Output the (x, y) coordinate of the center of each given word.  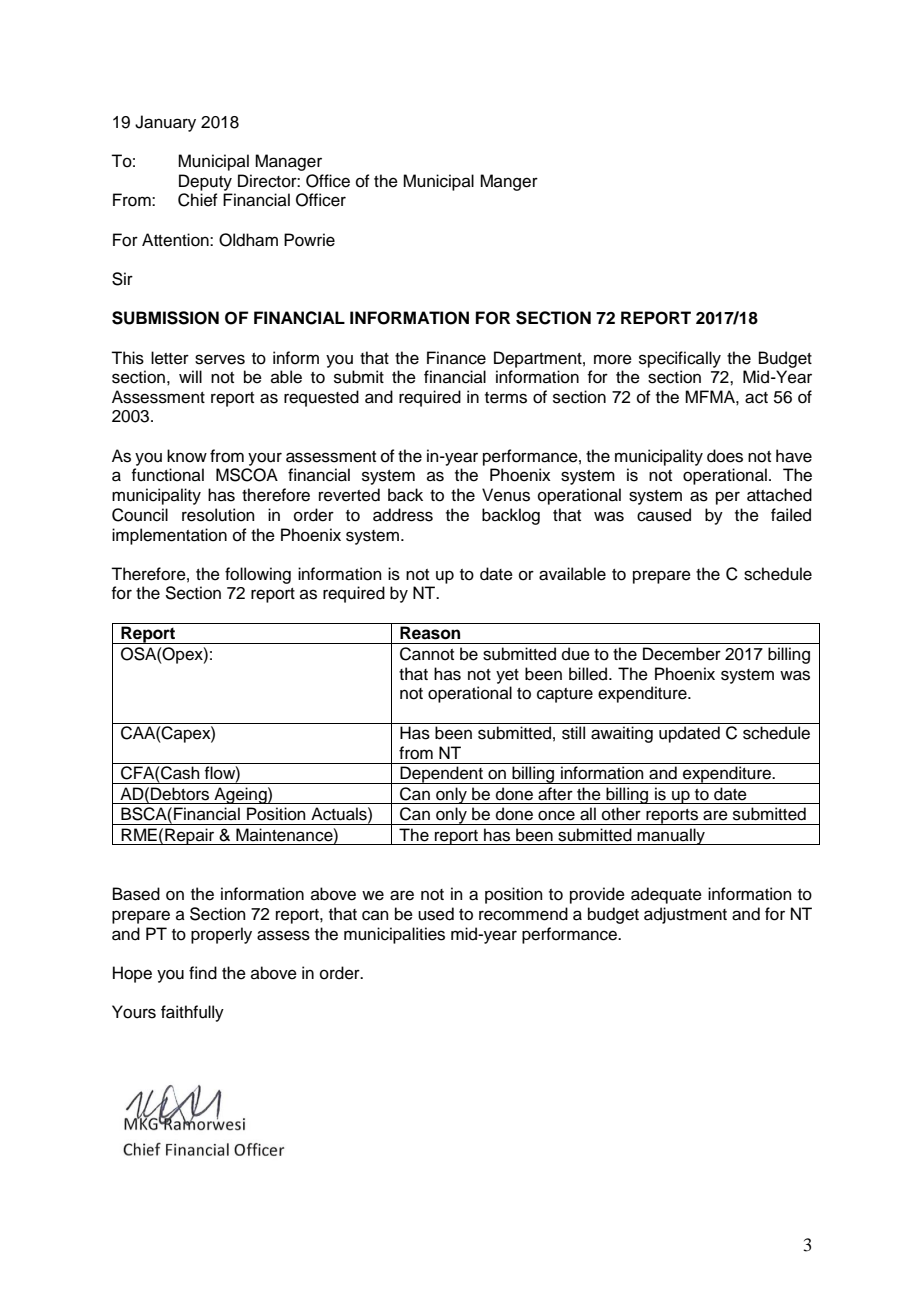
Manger (509, 182)
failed (791, 515)
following (258, 575)
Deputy (205, 182)
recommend (523, 914)
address (403, 515)
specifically (680, 359)
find (203, 973)
